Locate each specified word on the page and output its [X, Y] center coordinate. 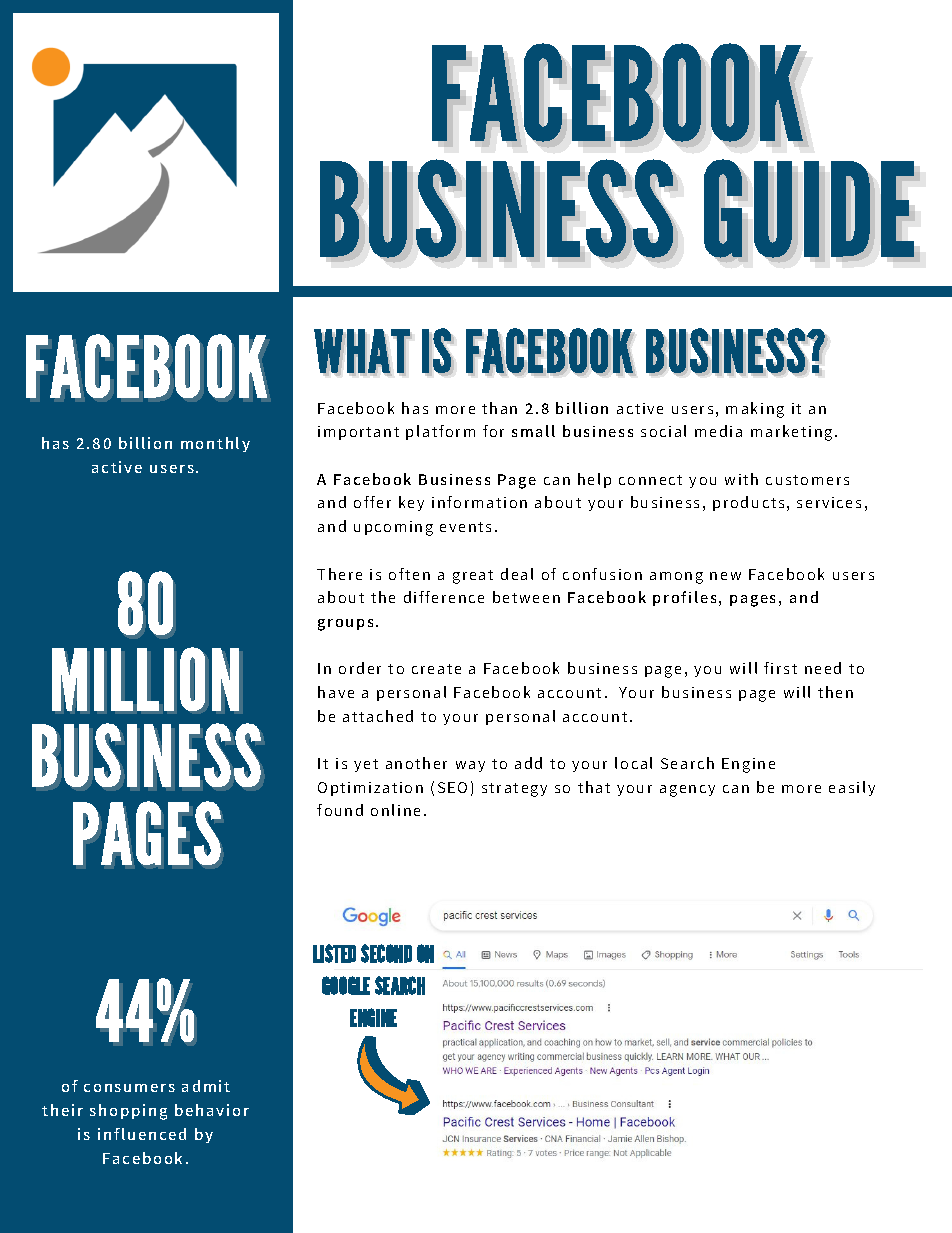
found [340, 810]
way [470, 766]
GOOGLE [346, 985]
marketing [791, 433]
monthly [215, 444]
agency [687, 791]
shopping [128, 1112]
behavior [212, 1110]
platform [440, 432]
